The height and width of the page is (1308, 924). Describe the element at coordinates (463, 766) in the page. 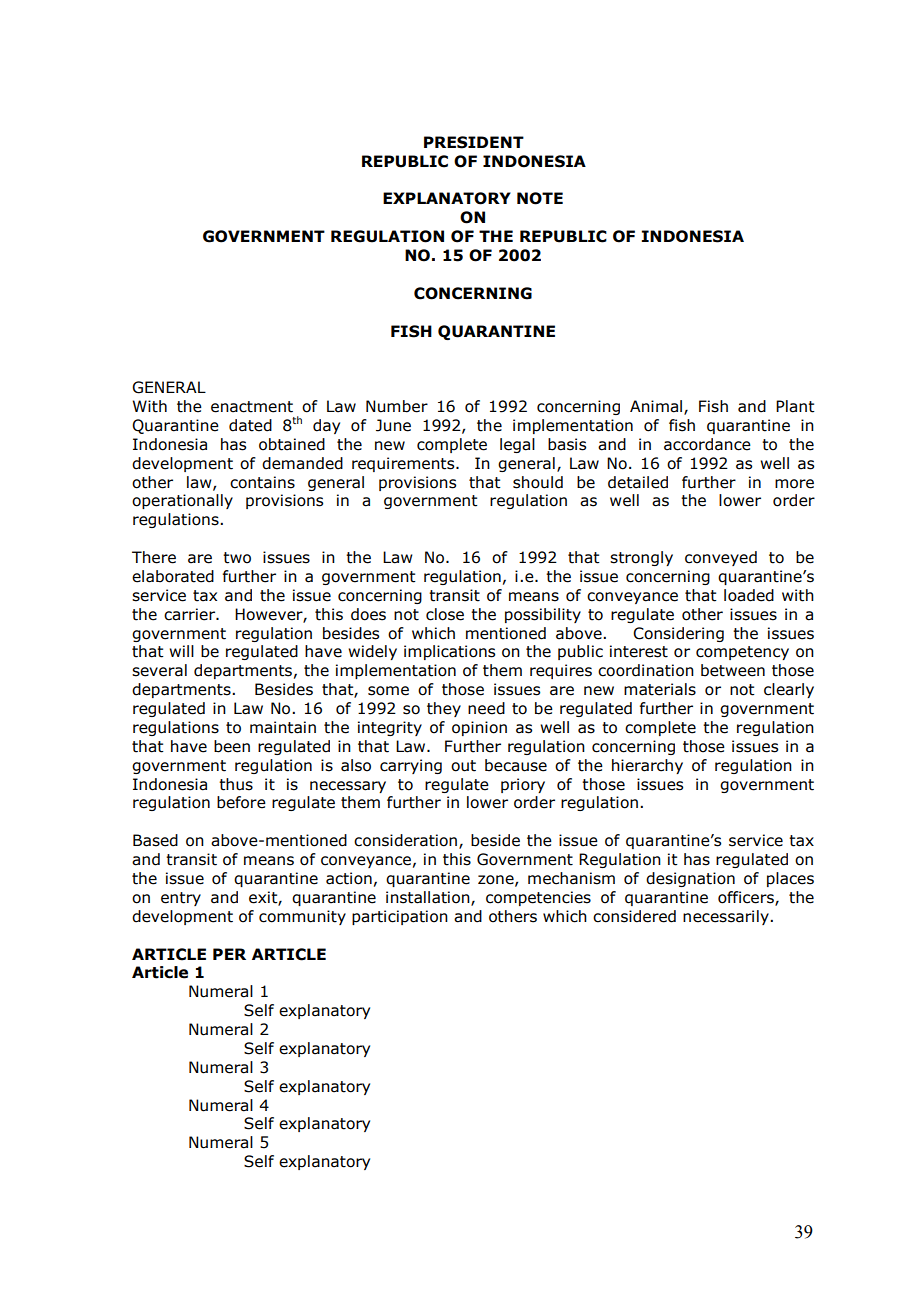

I see `out` at that location.
